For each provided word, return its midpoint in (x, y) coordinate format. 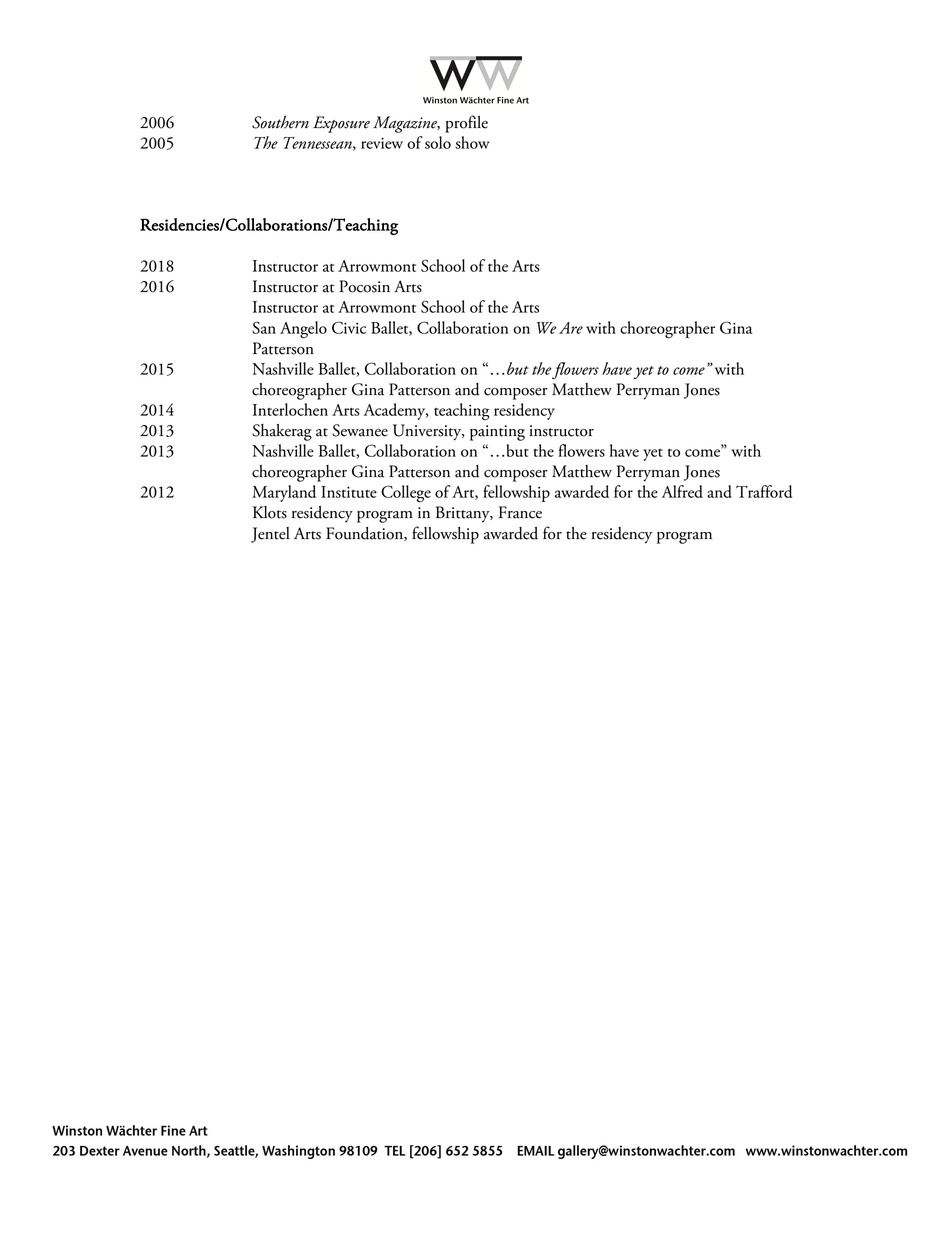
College (406, 494)
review (382, 143)
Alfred (682, 491)
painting (497, 433)
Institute (349, 492)
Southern (280, 122)
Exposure (341, 124)
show (472, 142)
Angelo (303, 330)
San (264, 327)
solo (438, 142)
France (520, 512)
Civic (349, 327)
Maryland (284, 493)
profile (466, 124)
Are (571, 328)
